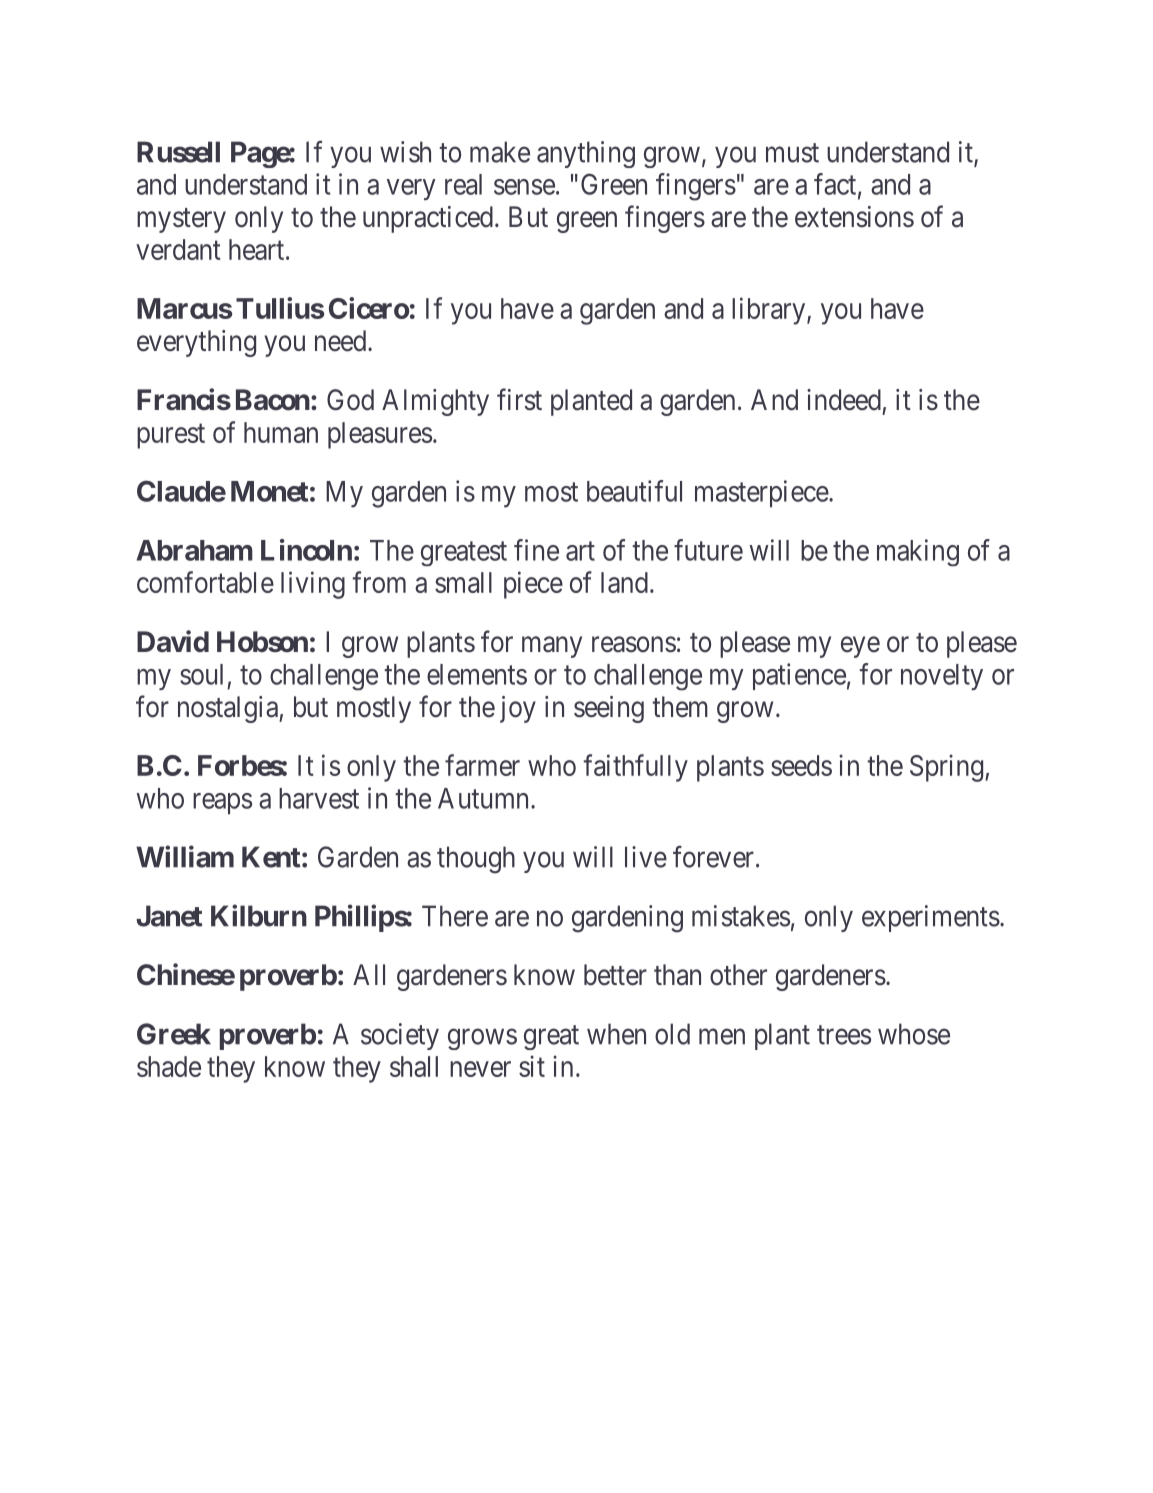  Describe the element at coordinates (552, 647) in the image. I see `many` at that location.
